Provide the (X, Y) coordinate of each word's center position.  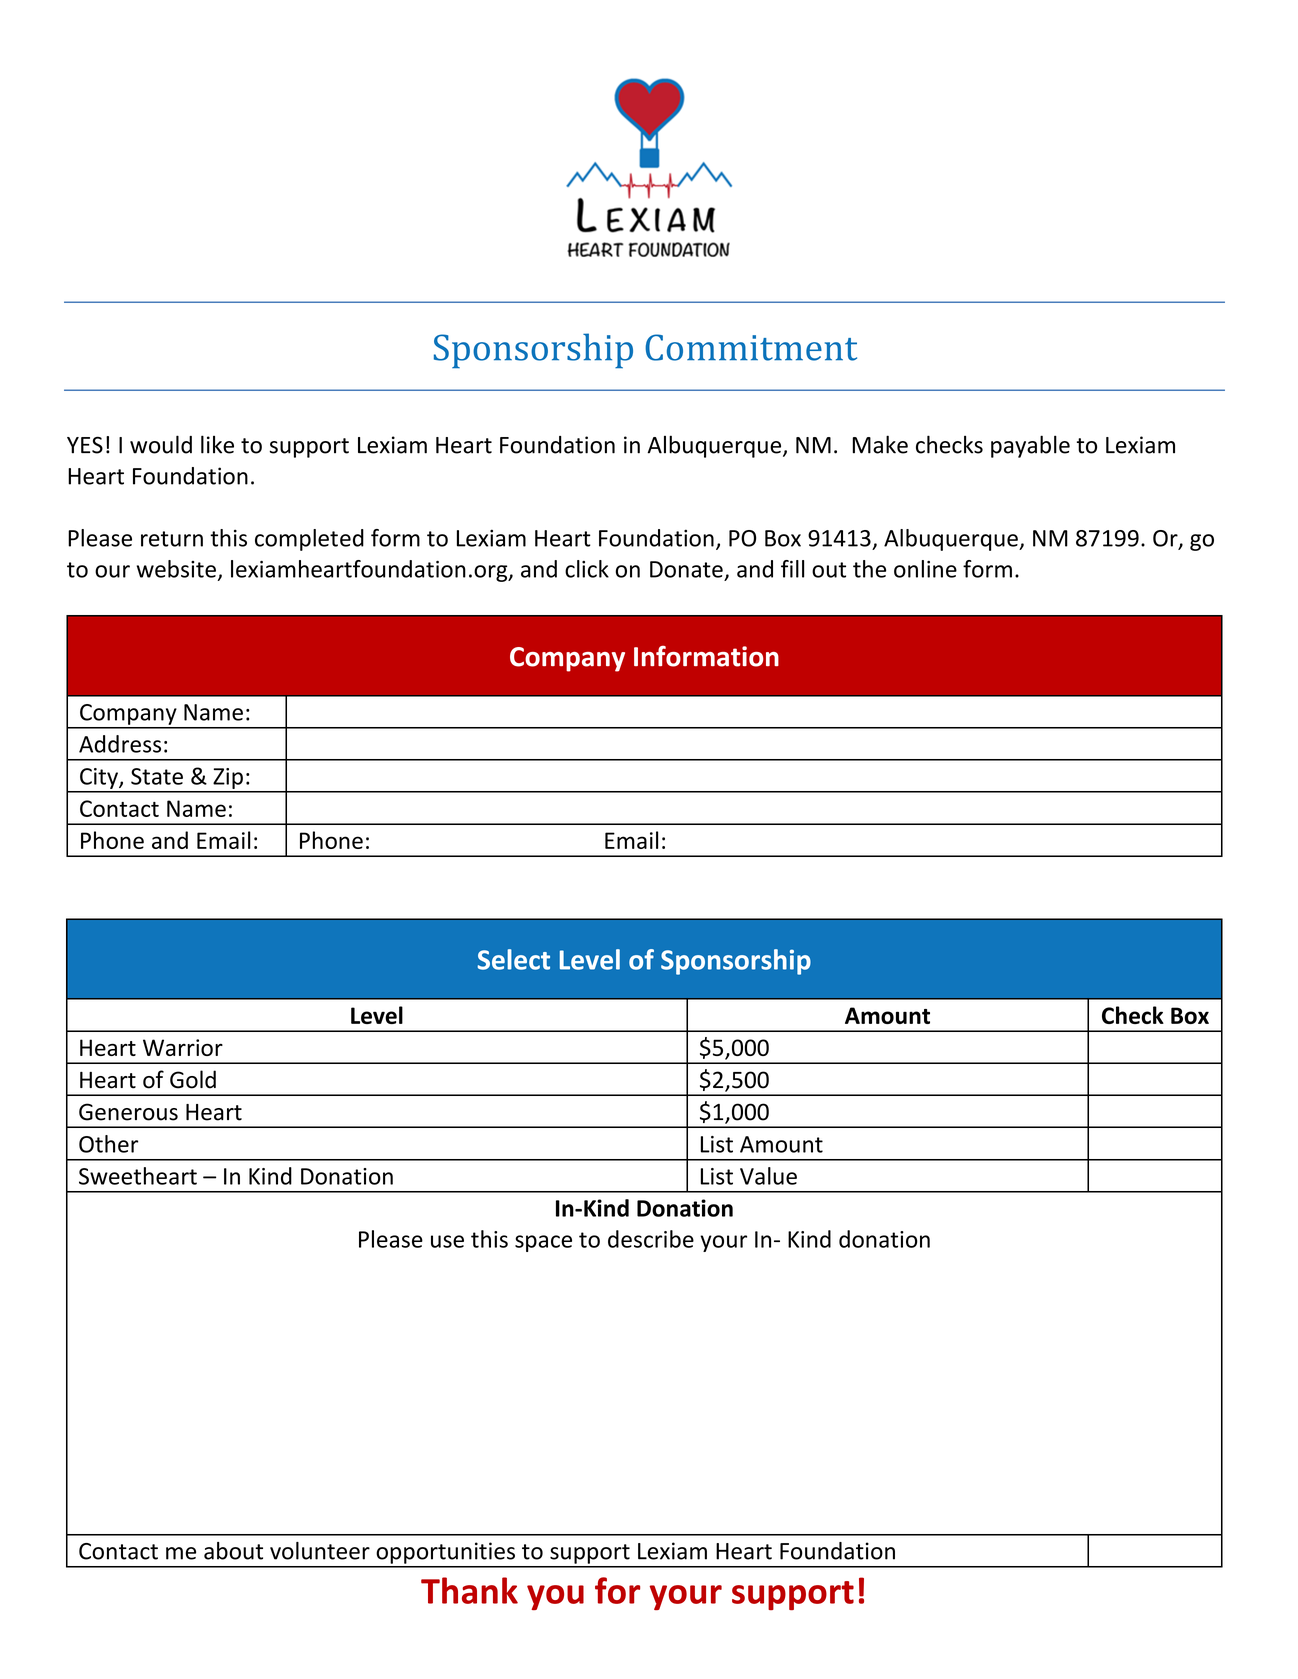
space (543, 1243)
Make (880, 444)
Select (514, 959)
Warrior (183, 1047)
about (233, 1551)
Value (768, 1176)
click (587, 569)
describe (651, 1239)
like (217, 444)
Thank (469, 1590)
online (925, 569)
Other (108, 1144)
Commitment (751, 347)
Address (120, 744)
